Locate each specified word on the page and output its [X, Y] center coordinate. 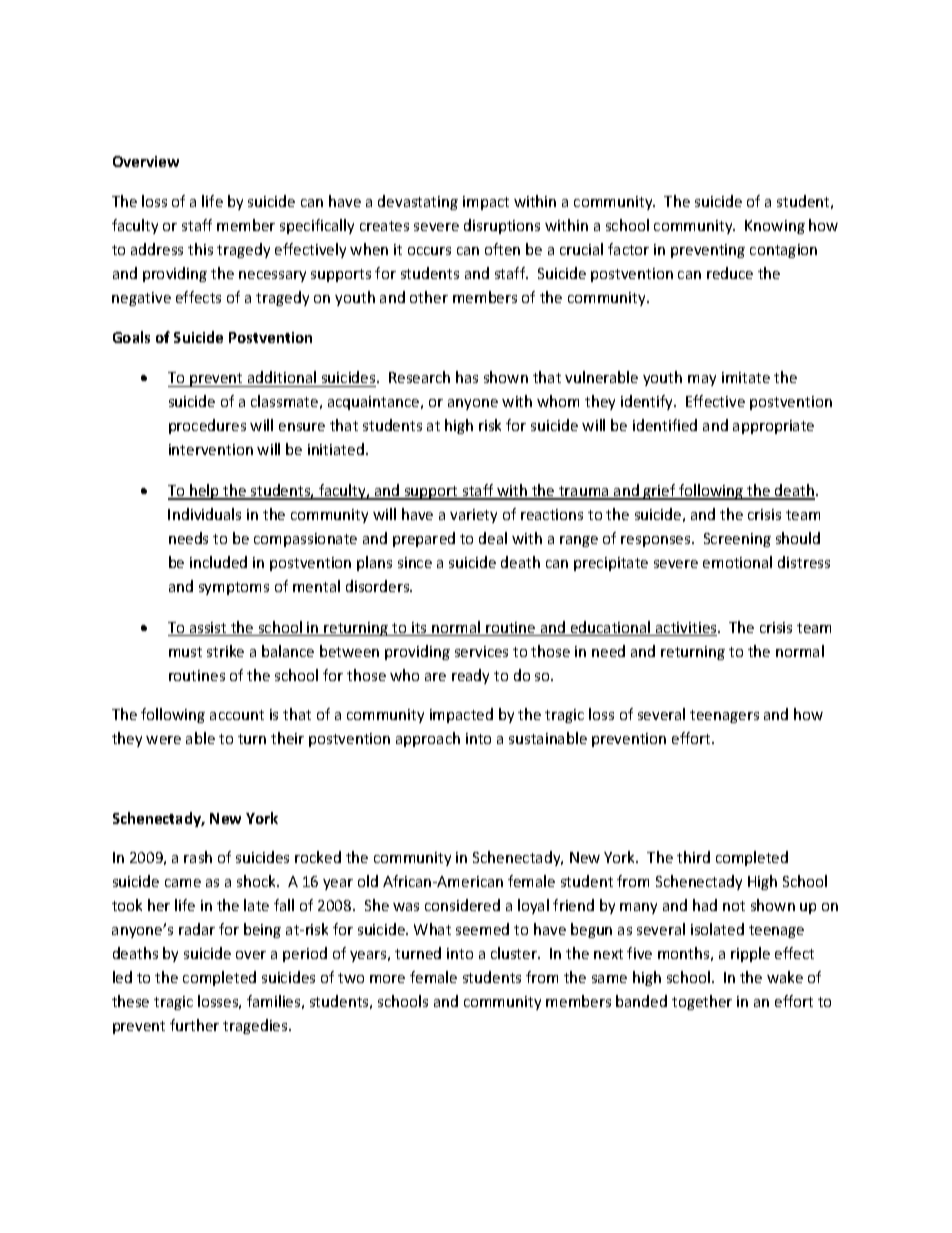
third [693, 857]
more [387, 979]
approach [428, 739]
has [467, 377]
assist [208, 629]
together [702, 1002]
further [194, 1025]
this [200, 249]
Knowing [775, 227]
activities [686, 629]
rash [198, 857]
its [419, 629]
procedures [207, 426]
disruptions [502, 226]
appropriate [773, 427]
